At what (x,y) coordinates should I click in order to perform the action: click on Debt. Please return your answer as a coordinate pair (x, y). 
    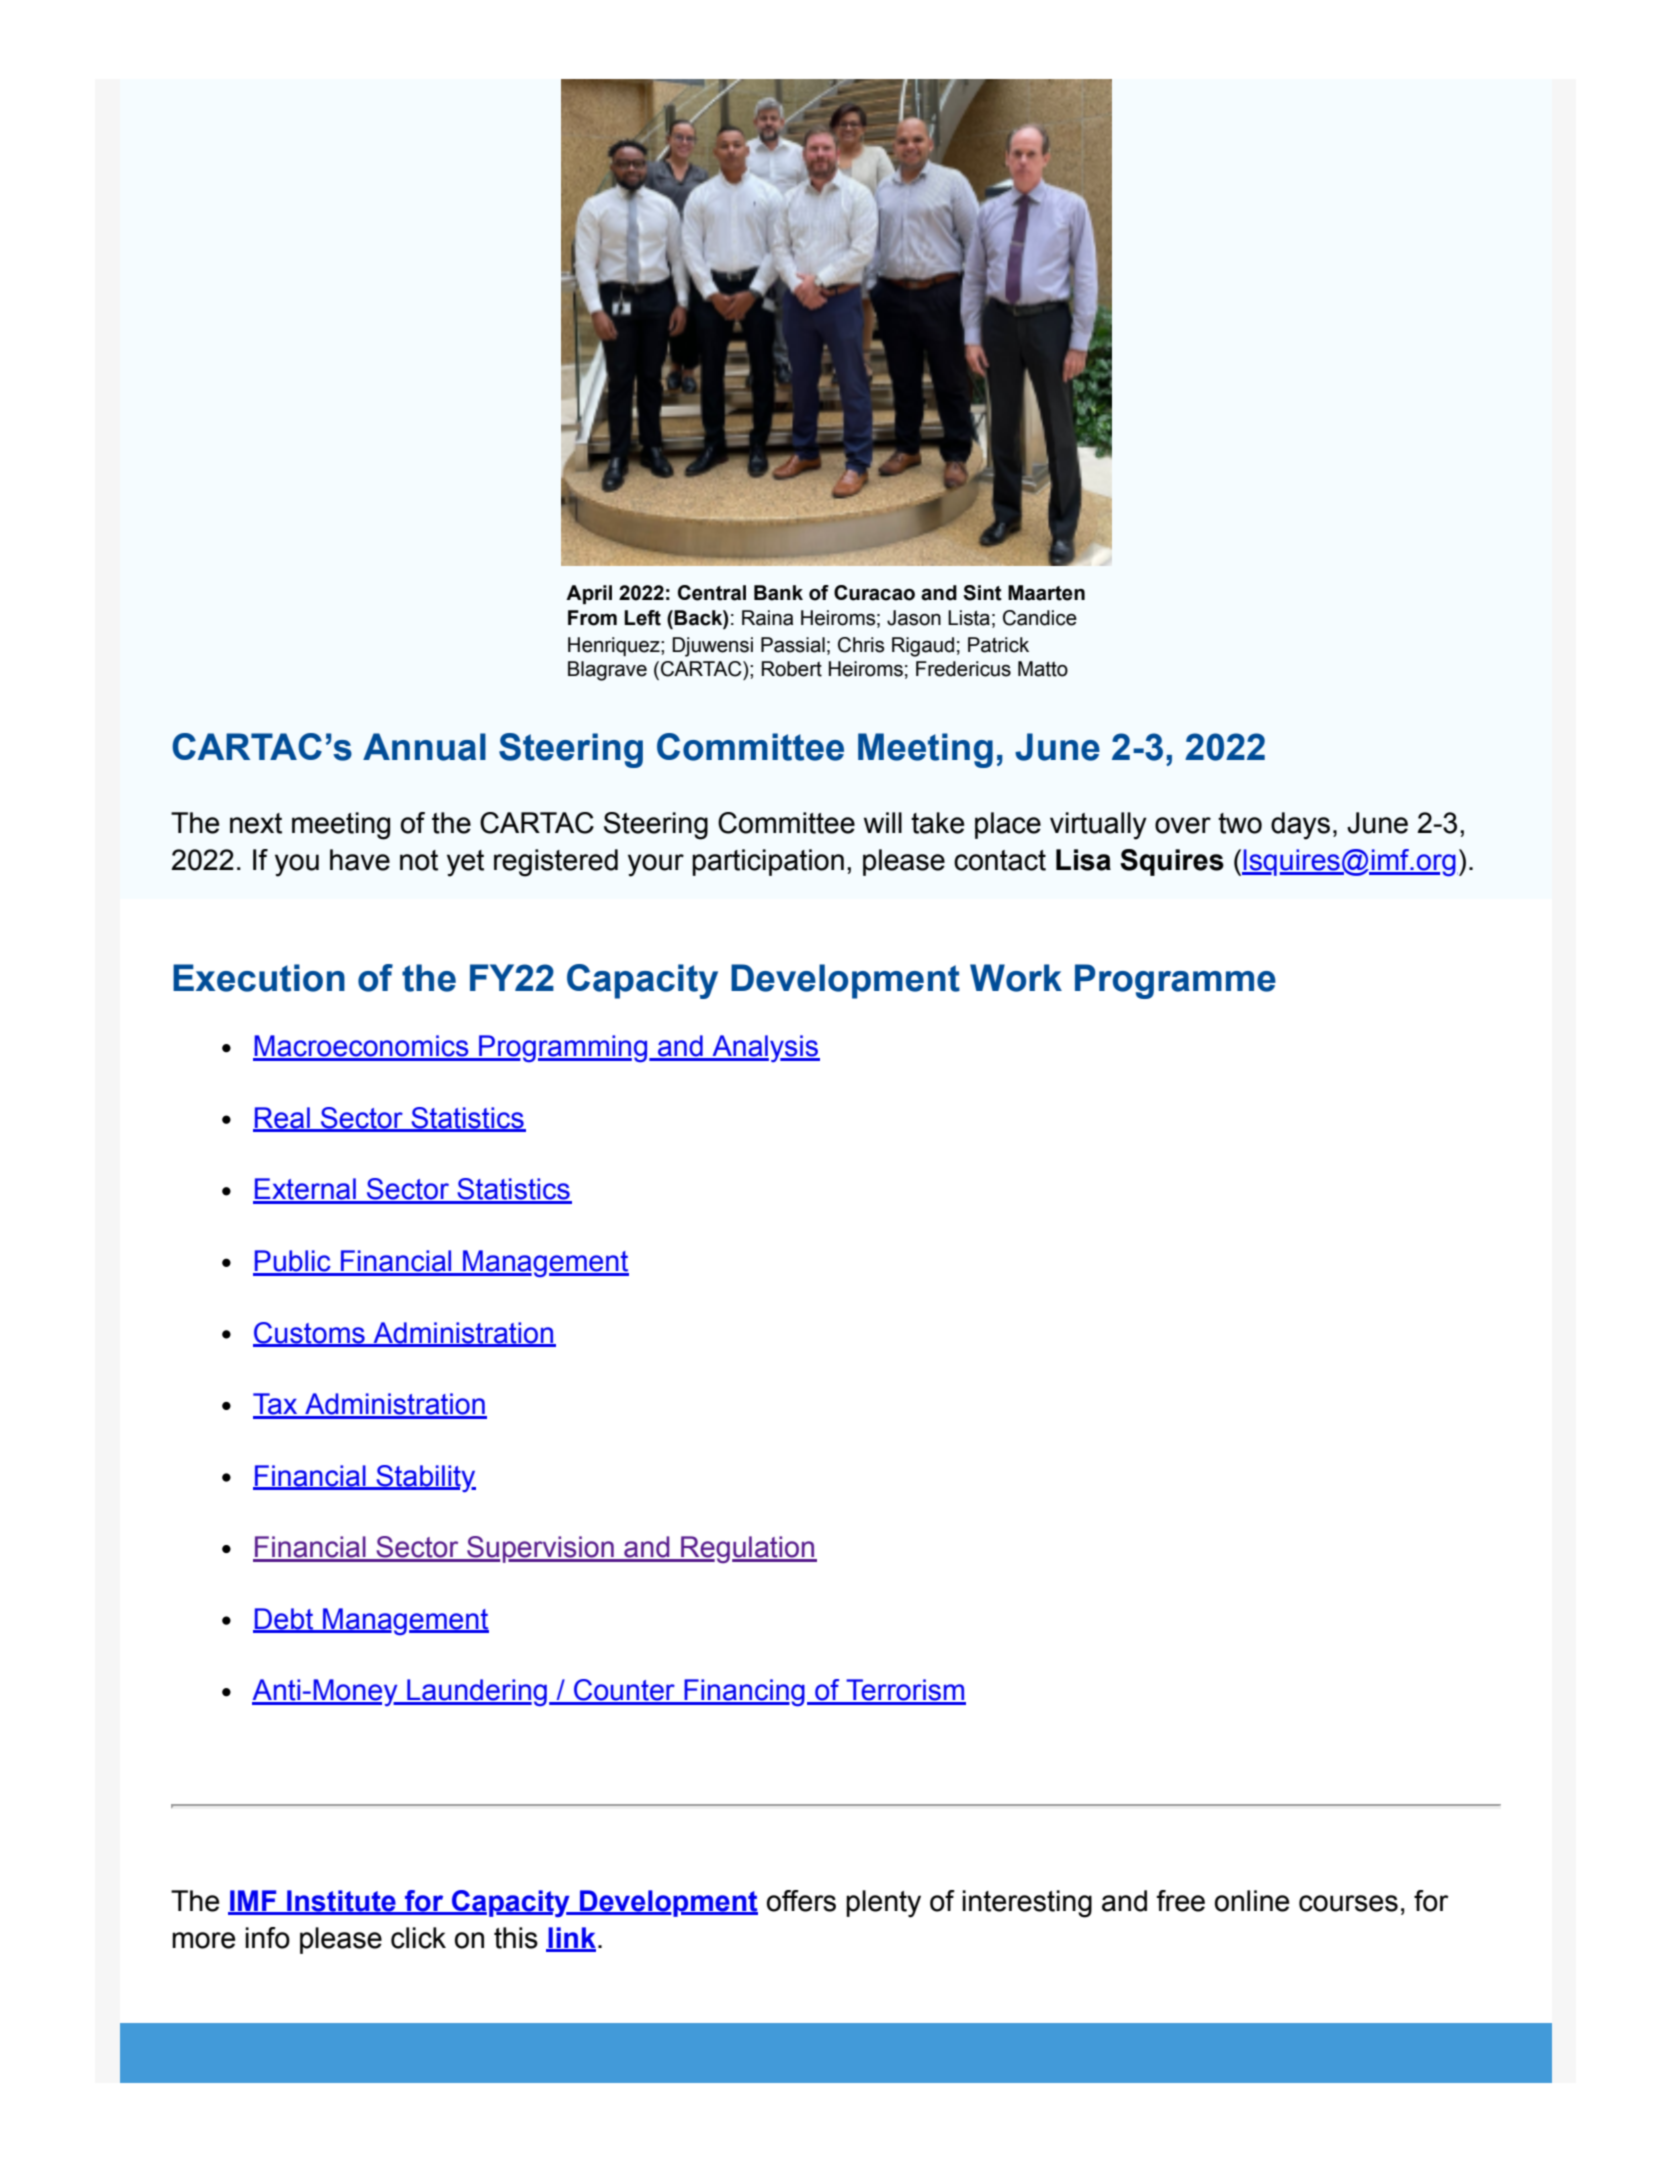
    Looking at the image, I should click on (284, 1620).
